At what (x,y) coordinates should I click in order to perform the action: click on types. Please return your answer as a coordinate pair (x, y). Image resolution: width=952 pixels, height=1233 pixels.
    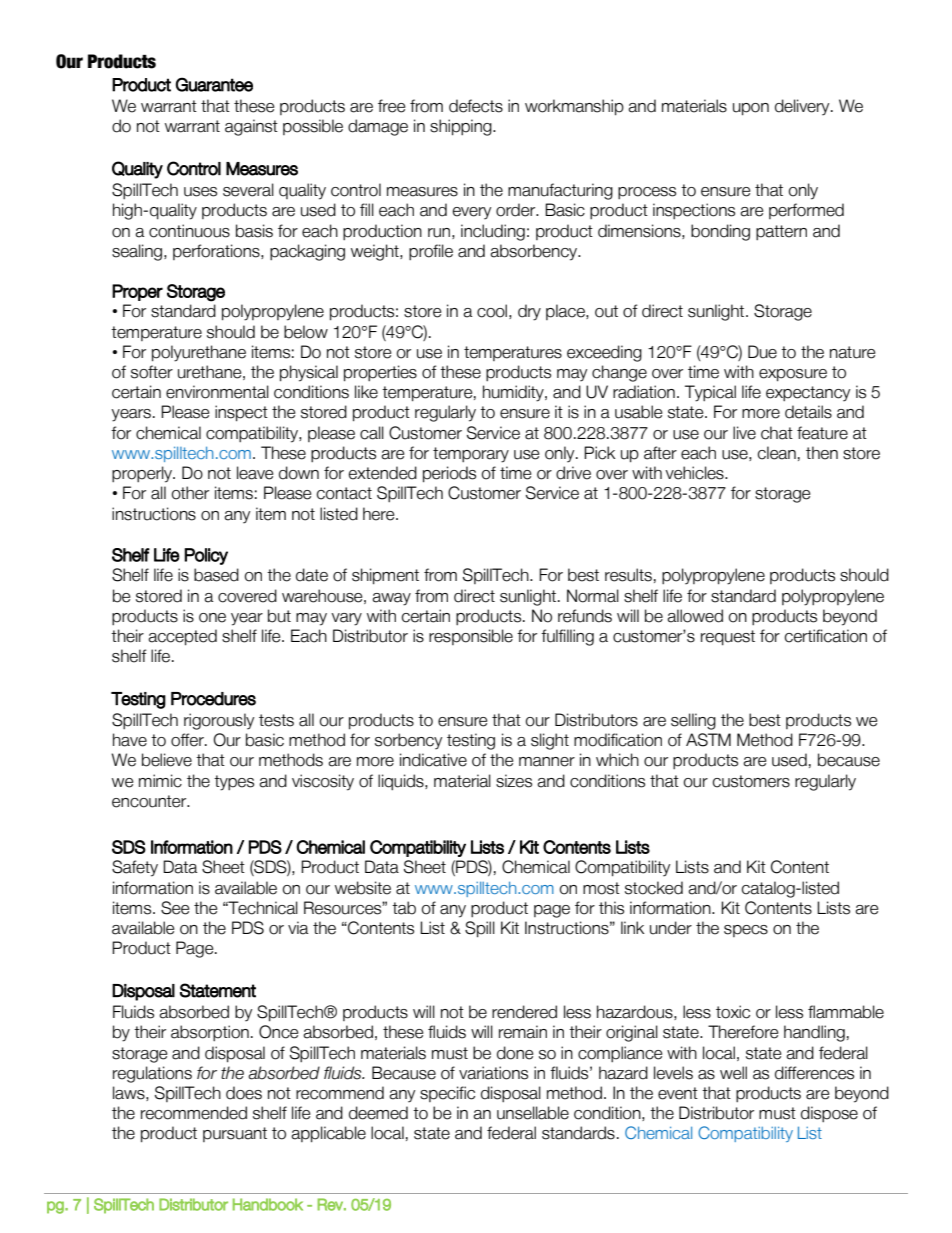
    Looking at the image, I should click on (234, 783).
